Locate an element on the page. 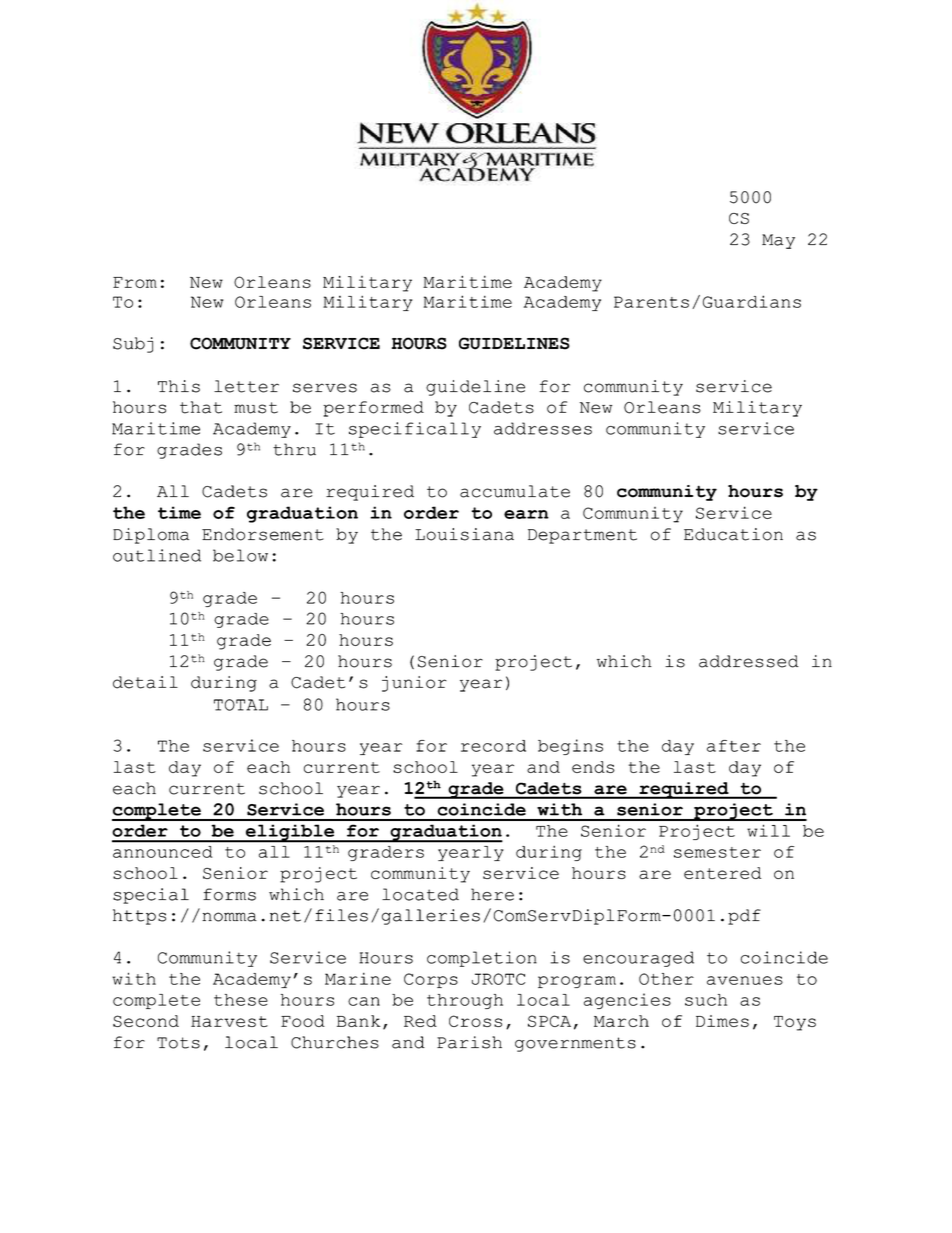 The image size is (952, 1233). TOTAL is located at coordinates (241, 705).
